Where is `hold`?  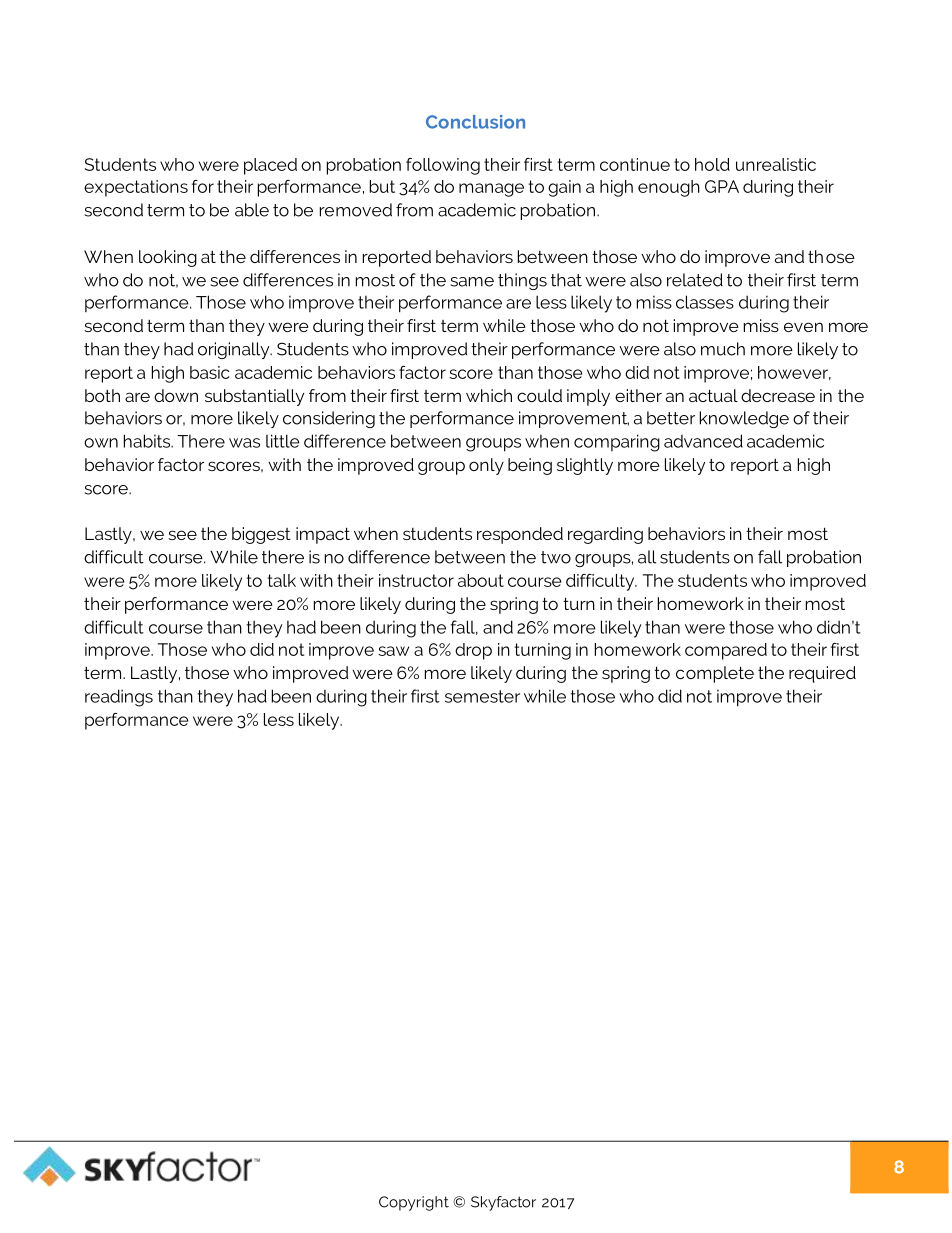
hold is located at coordinates (712, 164).
